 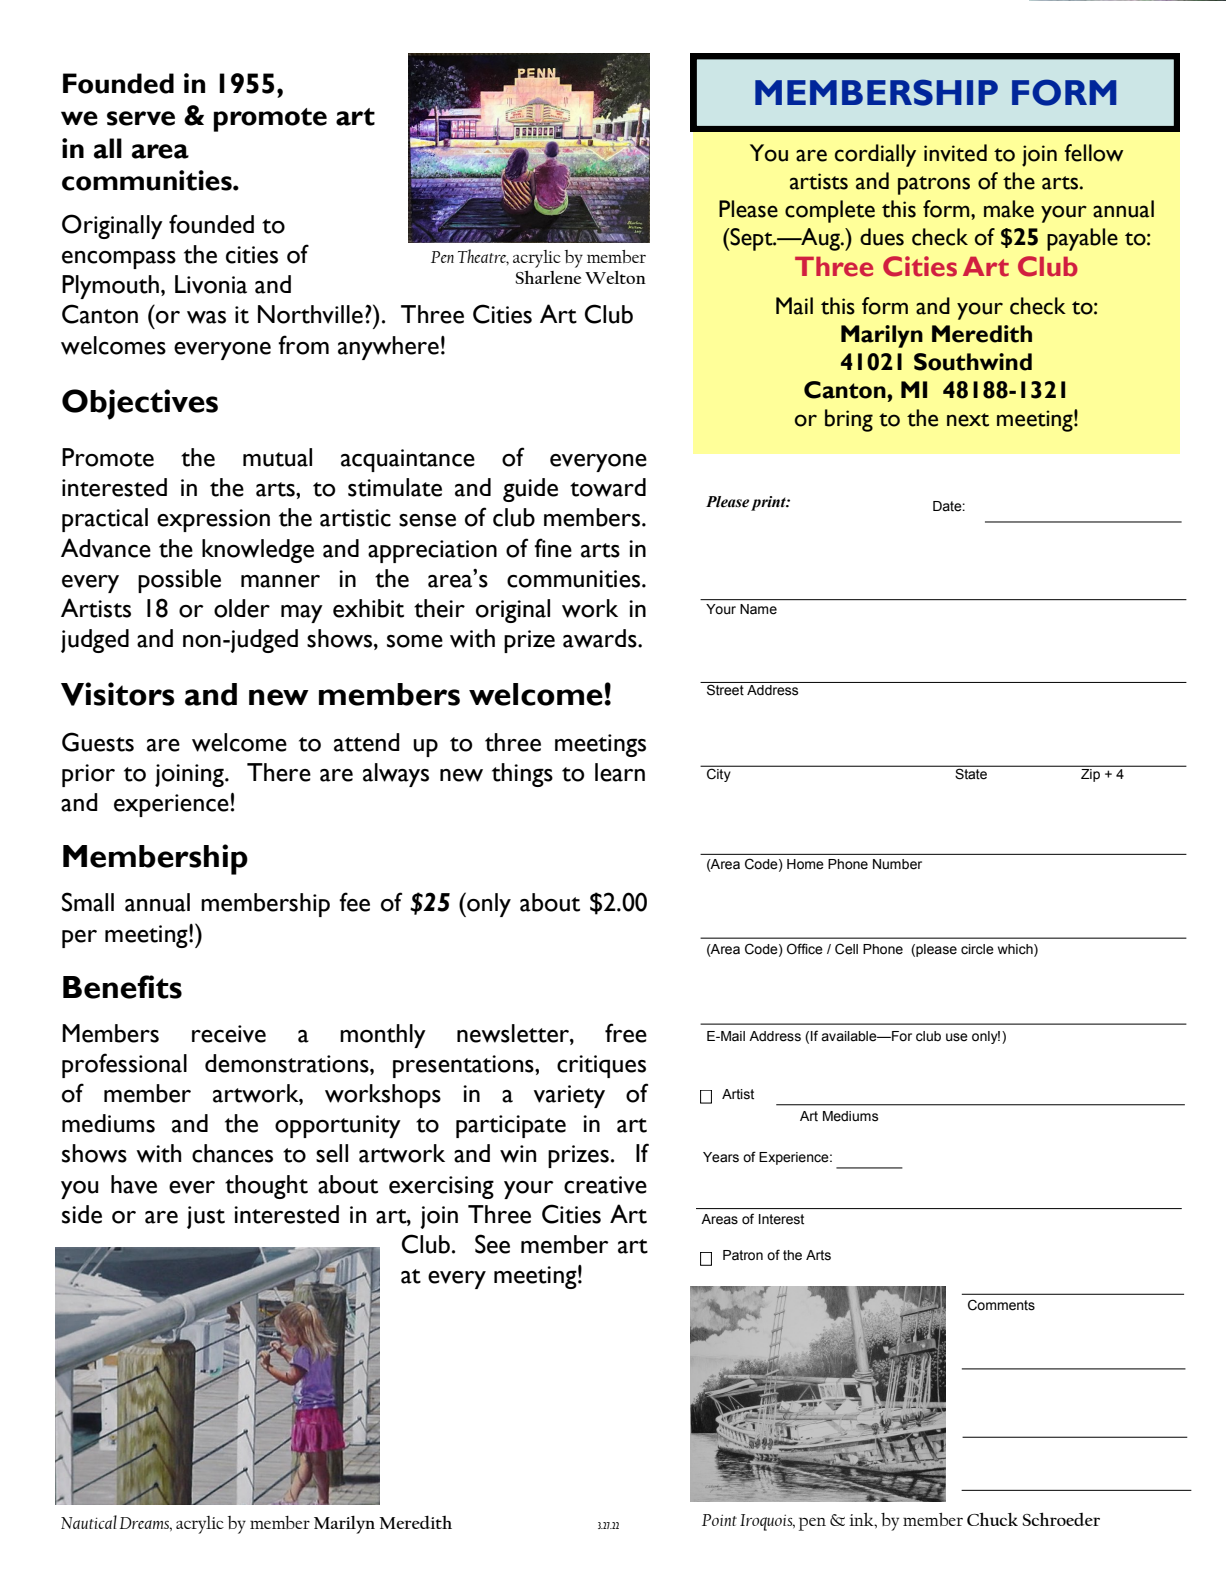 What do you see at coordinates (620, 772) in the screenshot?
I see `learn` at bounding box center [620, 772].
